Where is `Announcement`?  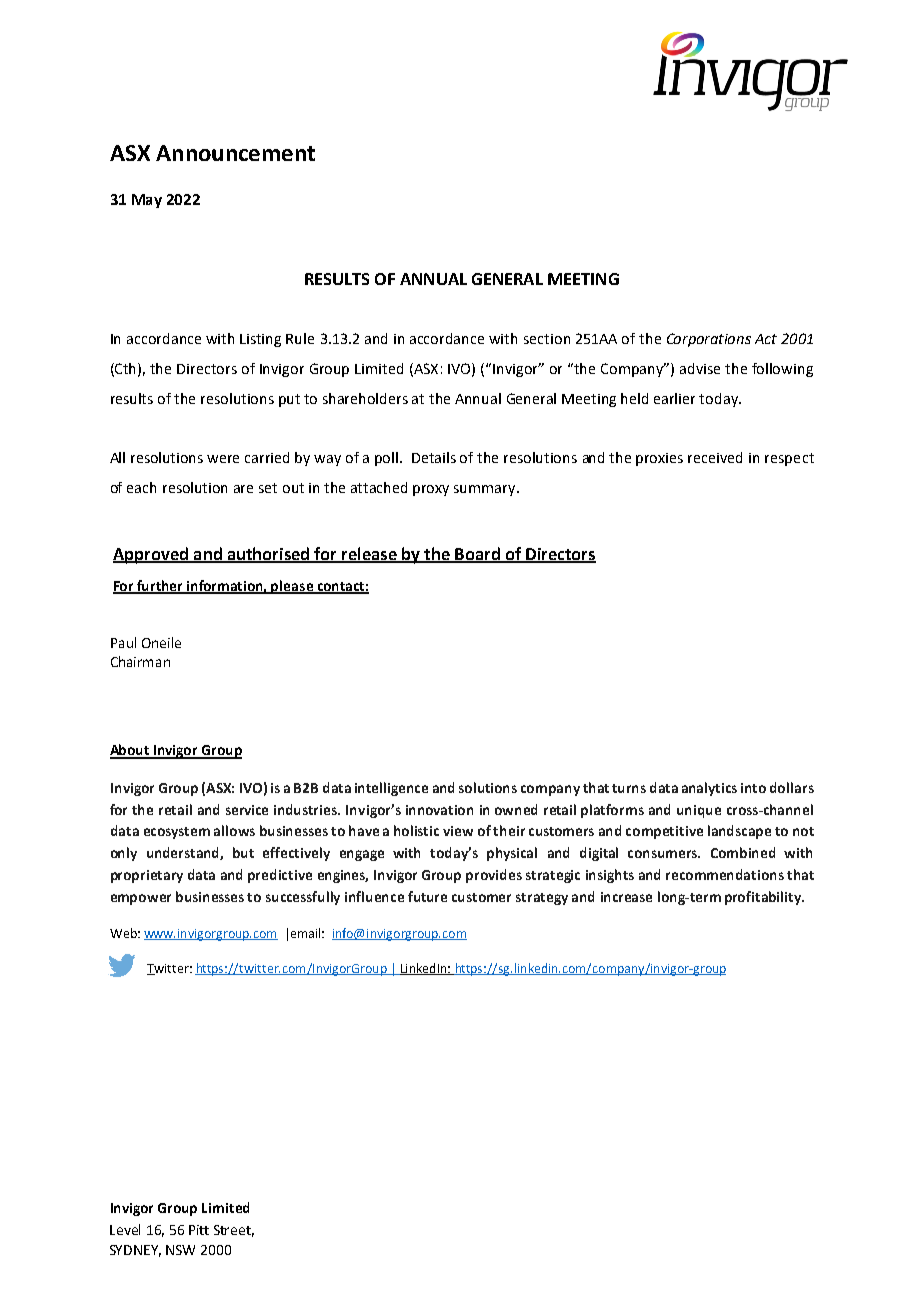 Announcement is located at coordinates (235, 153).
